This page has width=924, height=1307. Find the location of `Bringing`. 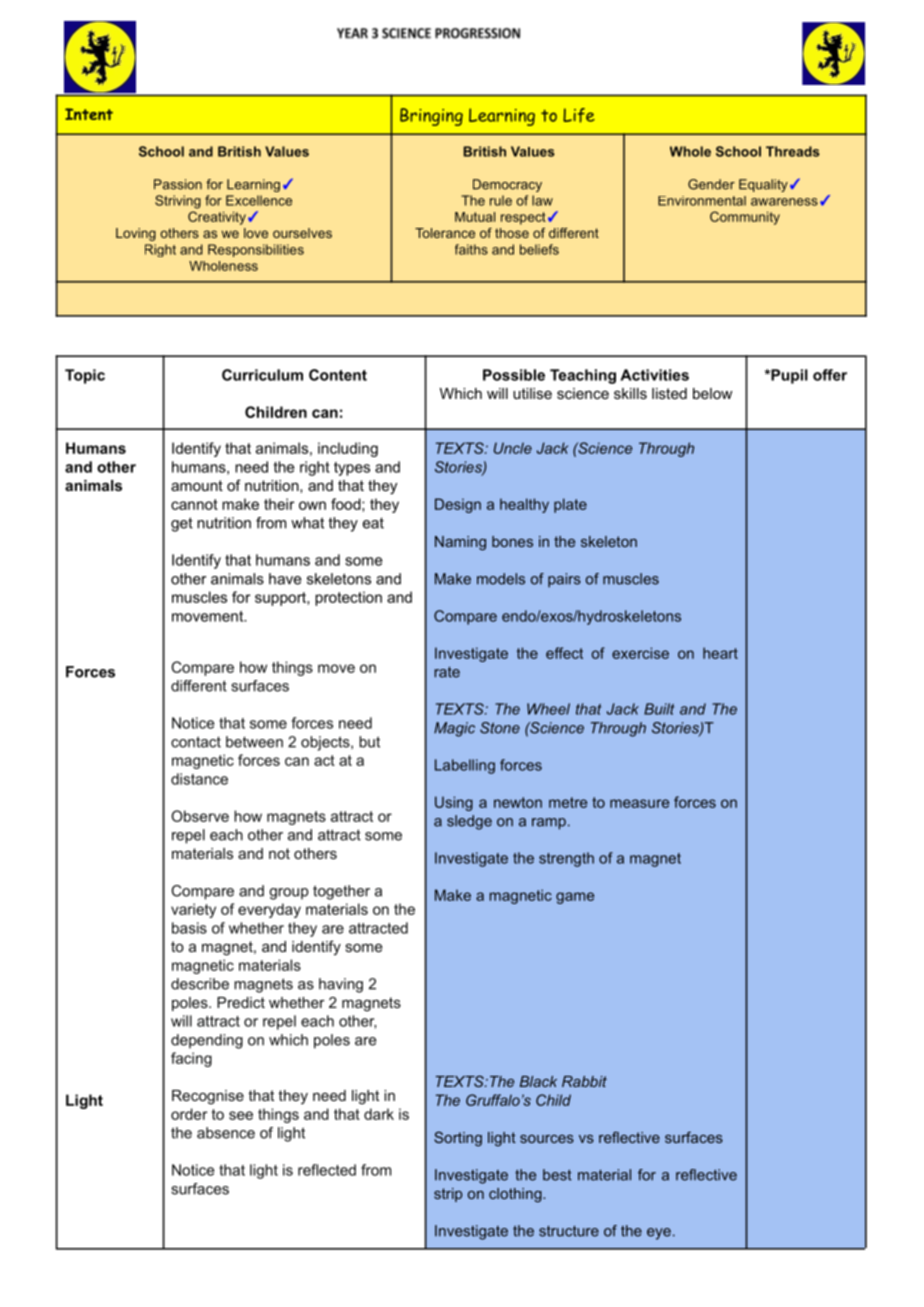

Bringing is located at coordinates (431, 117).
